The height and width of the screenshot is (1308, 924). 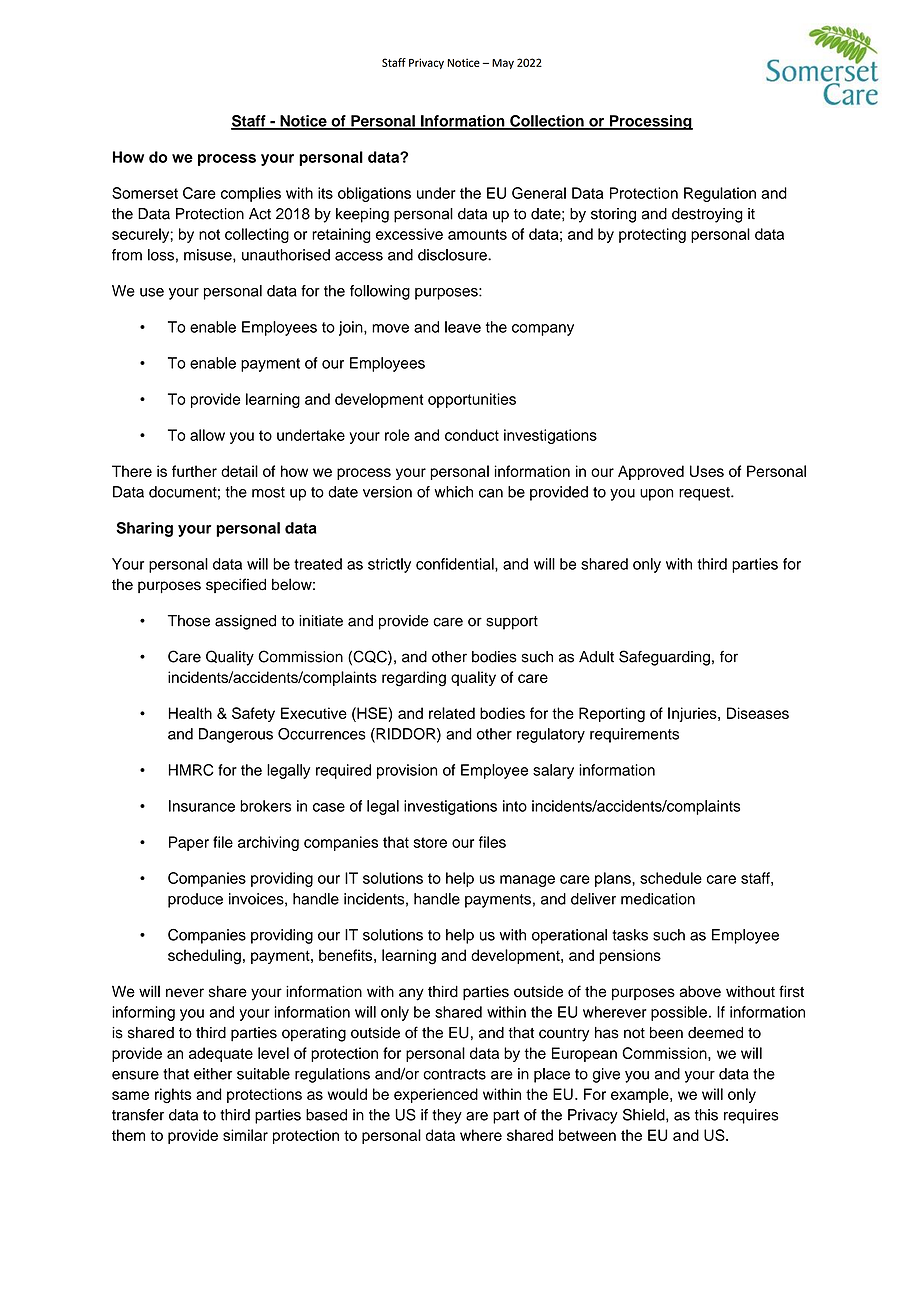 What do you see at coordinates (664, 658) in the screenshot?
I see `Safeguarding` at bounding box center [664, 658].
